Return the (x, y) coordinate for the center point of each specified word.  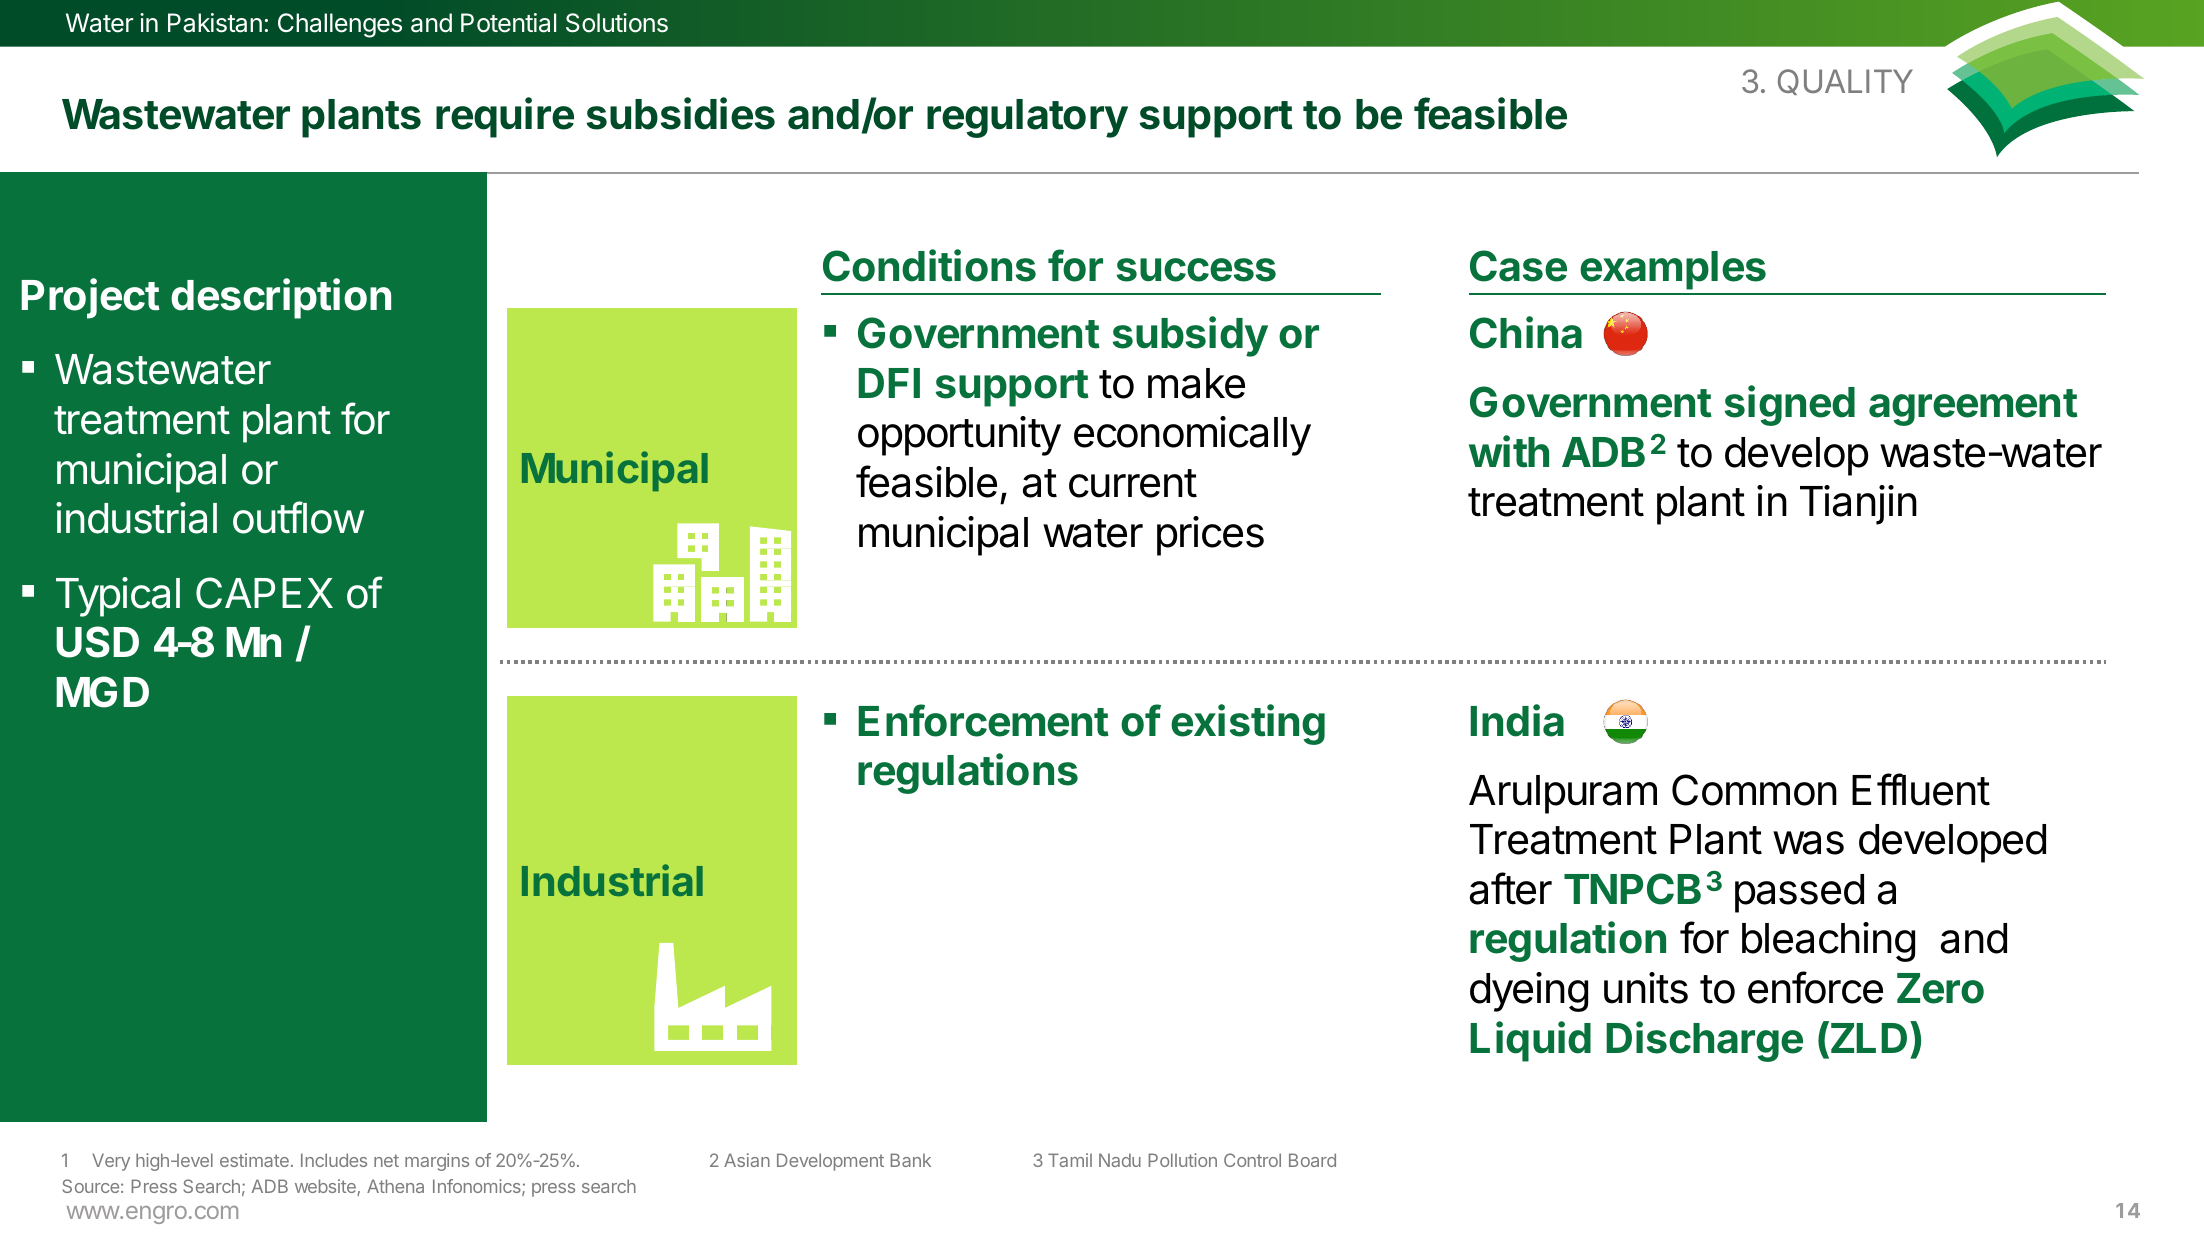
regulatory (1027, 118)
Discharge (1704, 1041)
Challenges (340, 25)
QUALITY (1845, 82)
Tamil (1070, 1160)
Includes (334, 1160)
